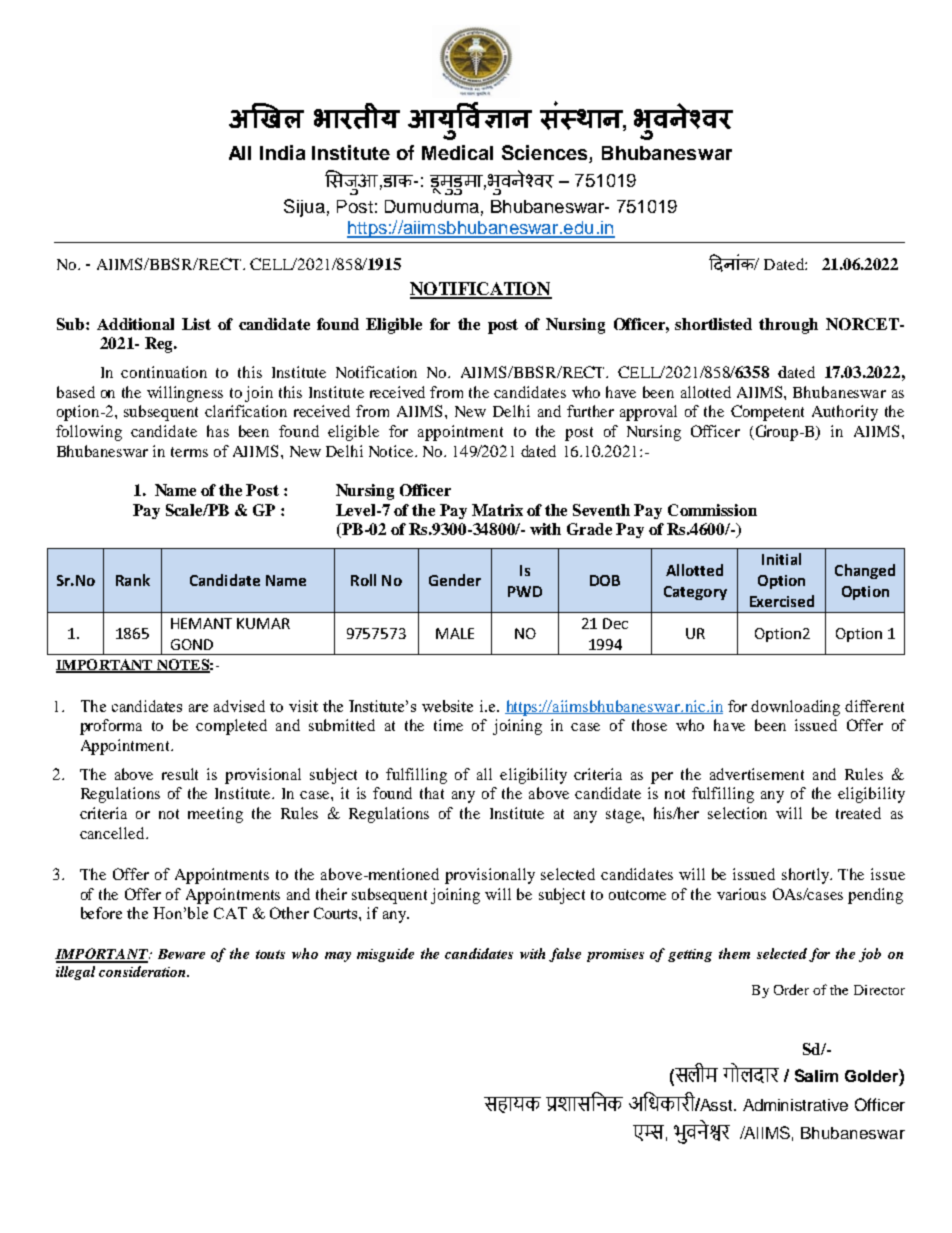 The width and height of the screenshot is (952, 1233). I want to click on India, so click(282, 152).
